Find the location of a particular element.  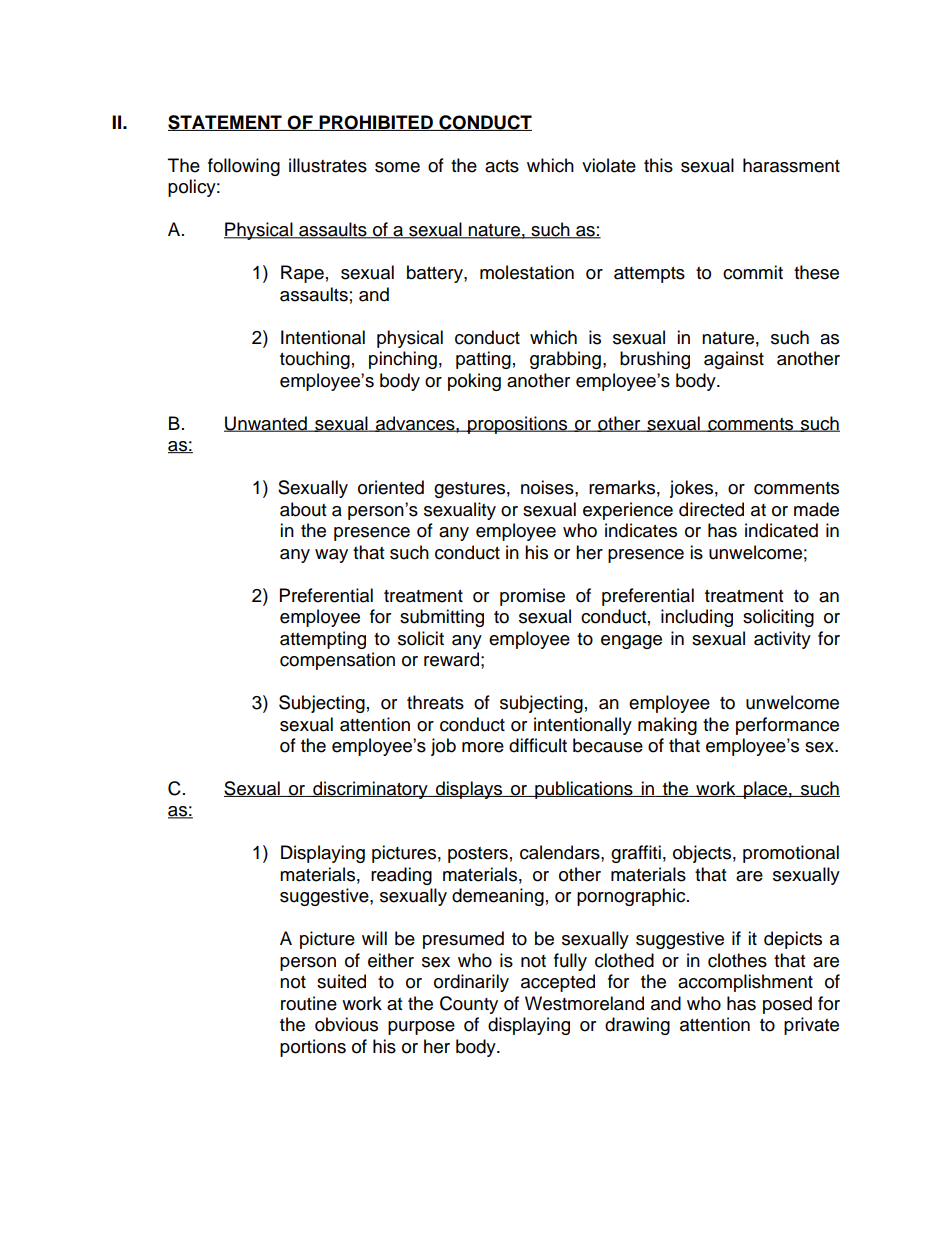

harassment is located at coordinates (791, 165).
